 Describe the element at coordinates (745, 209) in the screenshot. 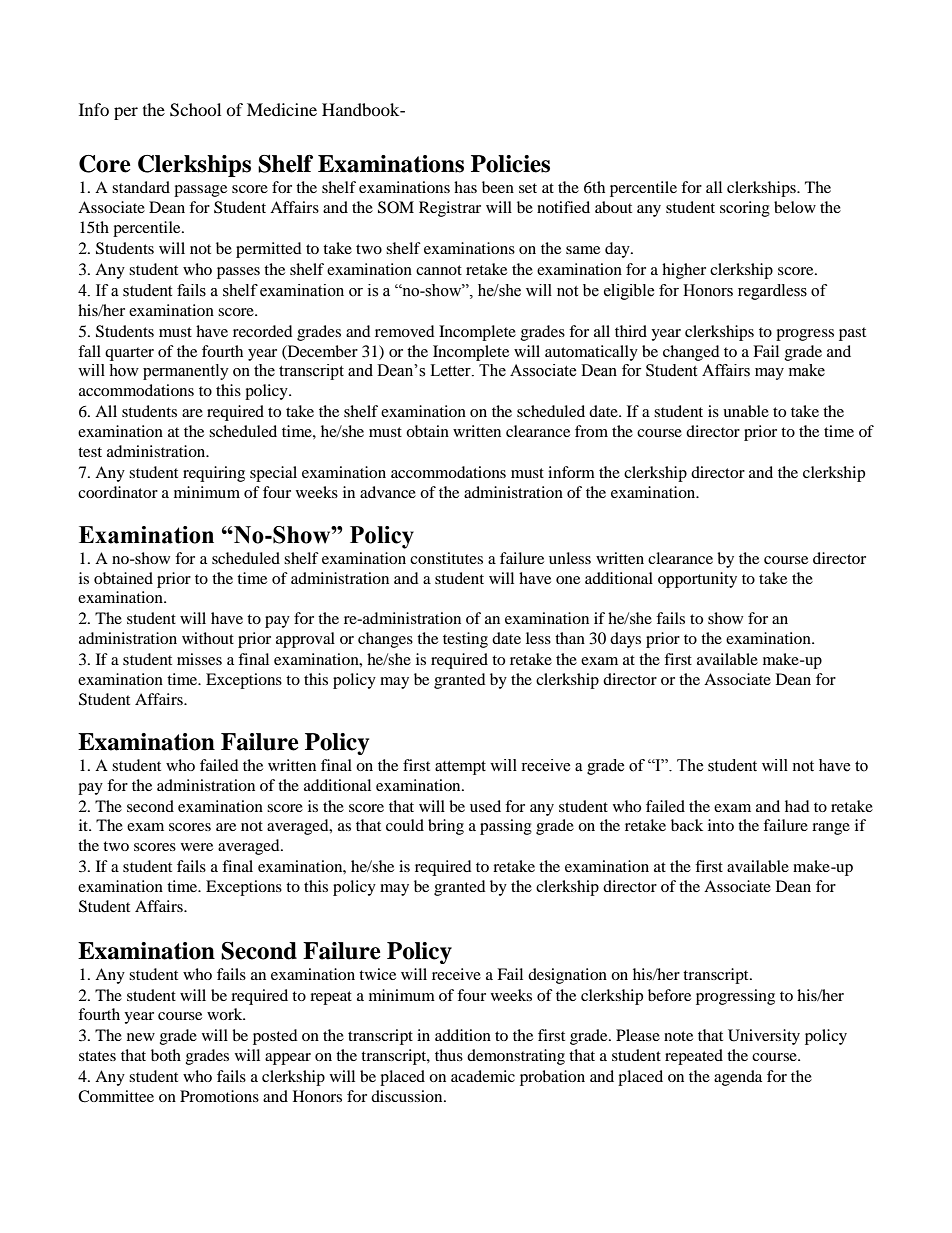

I see `scoring` at that location.
